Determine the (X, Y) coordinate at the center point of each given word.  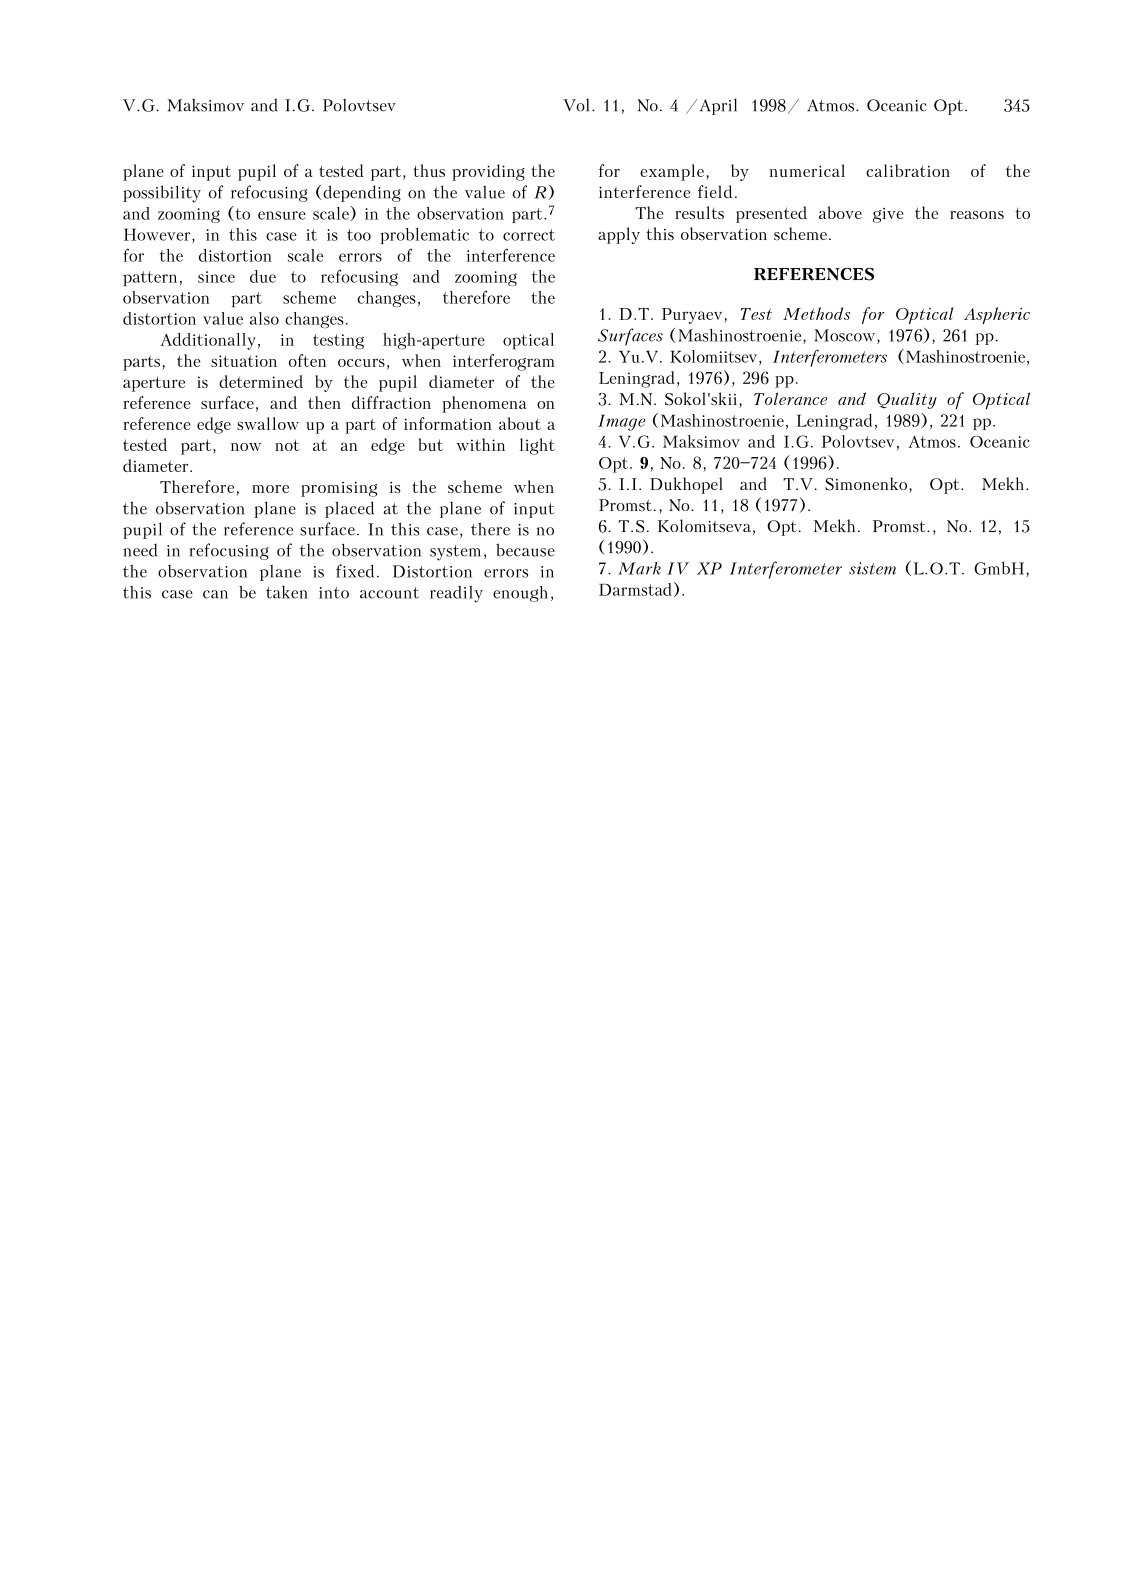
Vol (576, 105)
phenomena (484, 404)
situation (244, 361)
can (215, 594)
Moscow (844, 335)
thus (429, 170)
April (718, 106)
